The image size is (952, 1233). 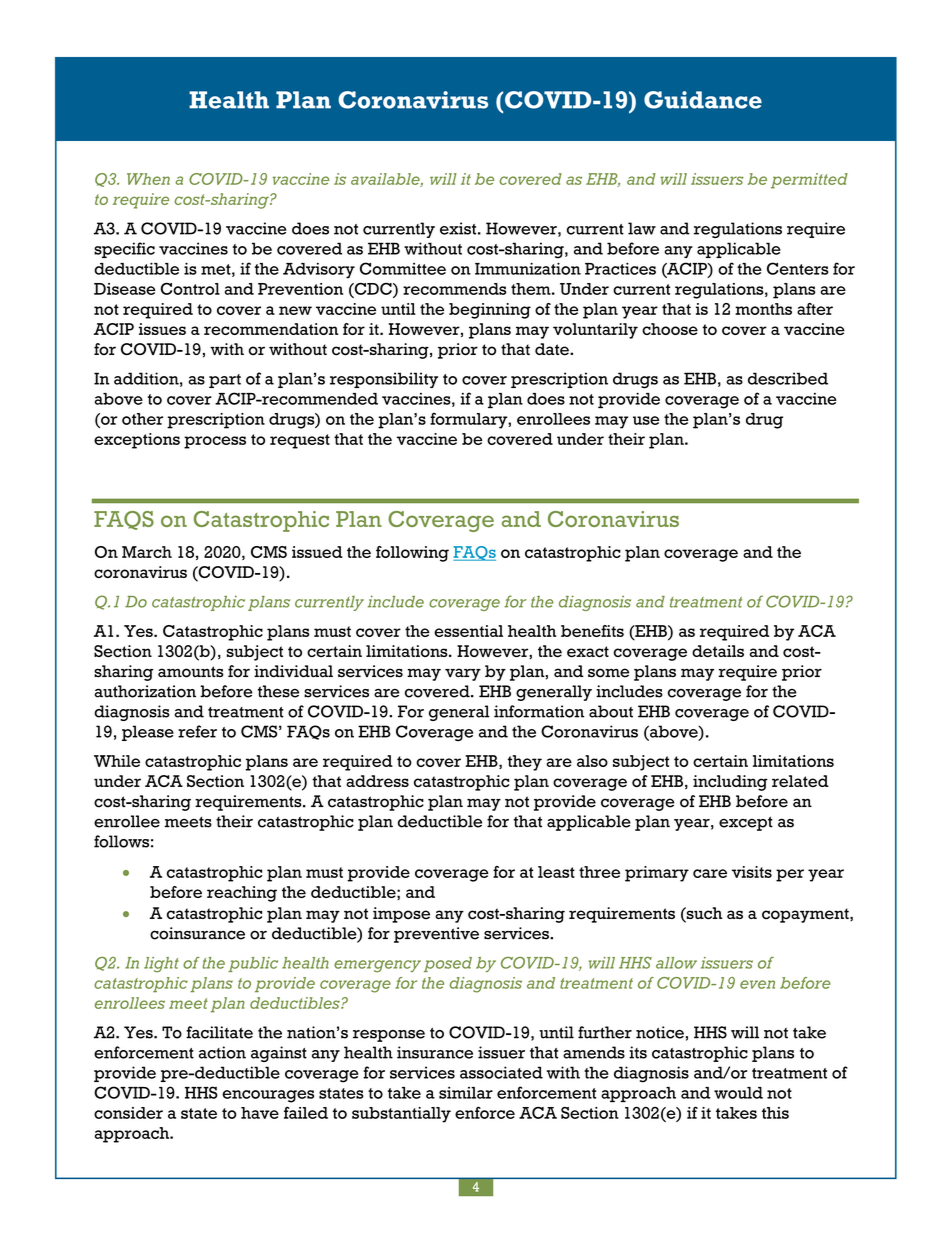 What do you see at coordinates (222, 1052) in the image?
I see `action` at bounding box center [222, 1052].
